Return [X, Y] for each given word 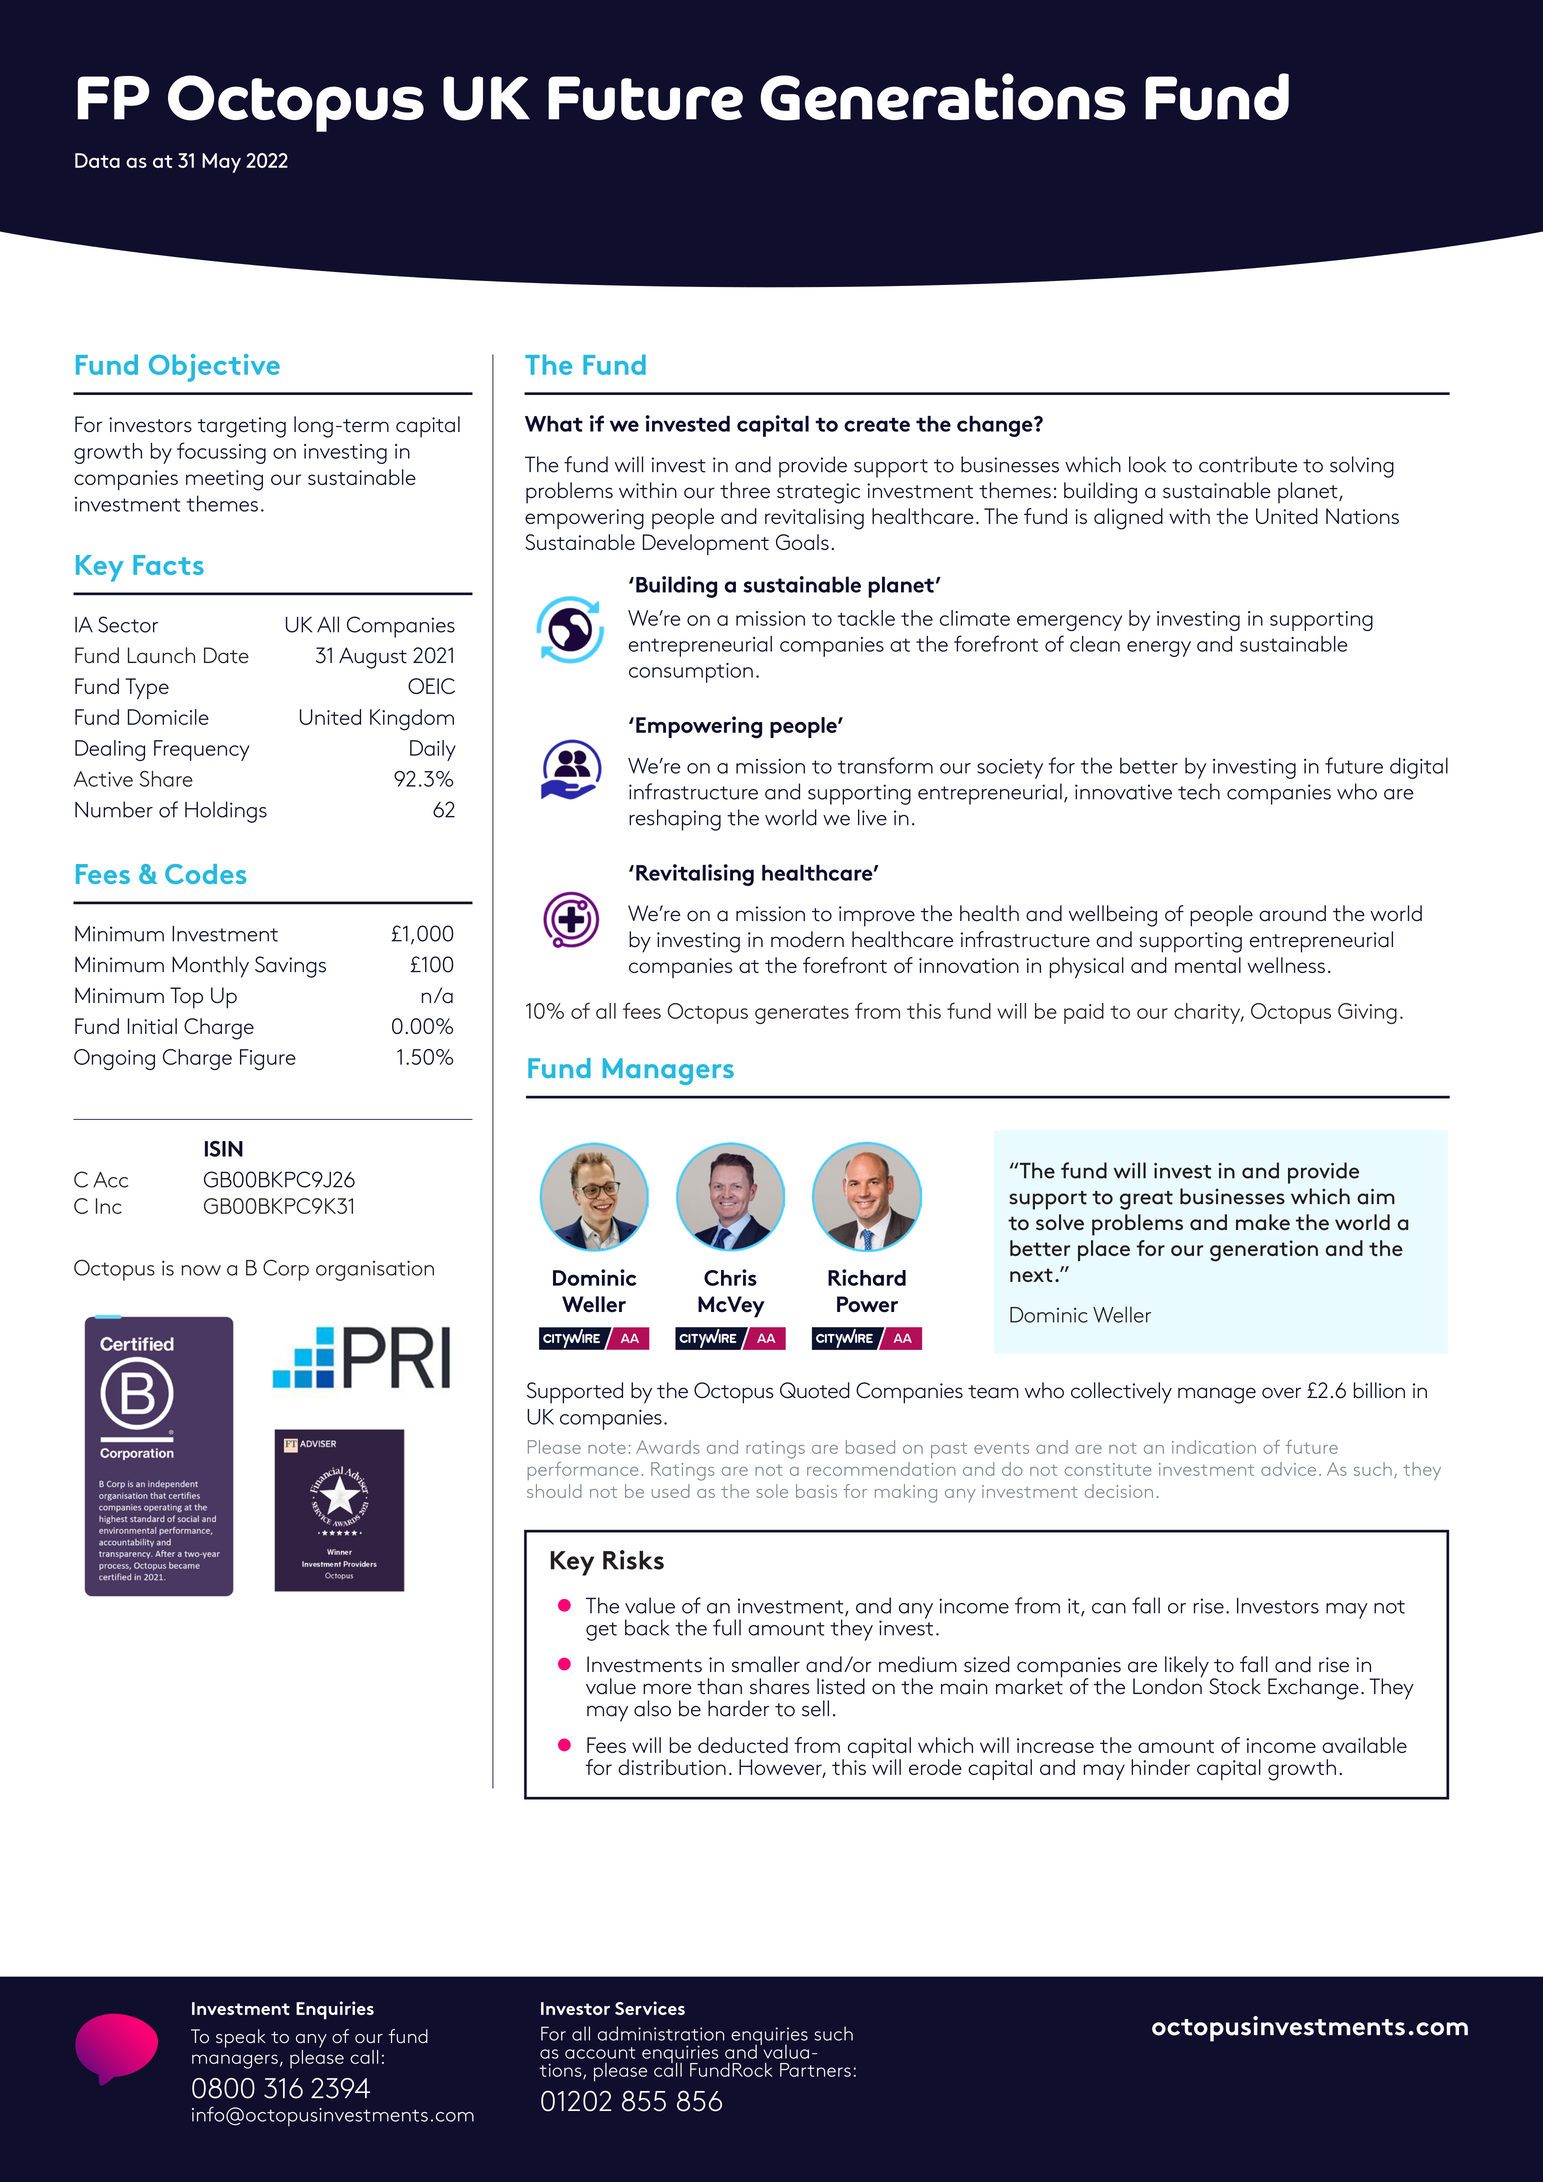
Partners [815, 2070]
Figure [268, 1059]
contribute [1248, 464]
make [1263, 1222]
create [877, 425]
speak [241, 2038]
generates [802, 1015]
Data [97, 160]
